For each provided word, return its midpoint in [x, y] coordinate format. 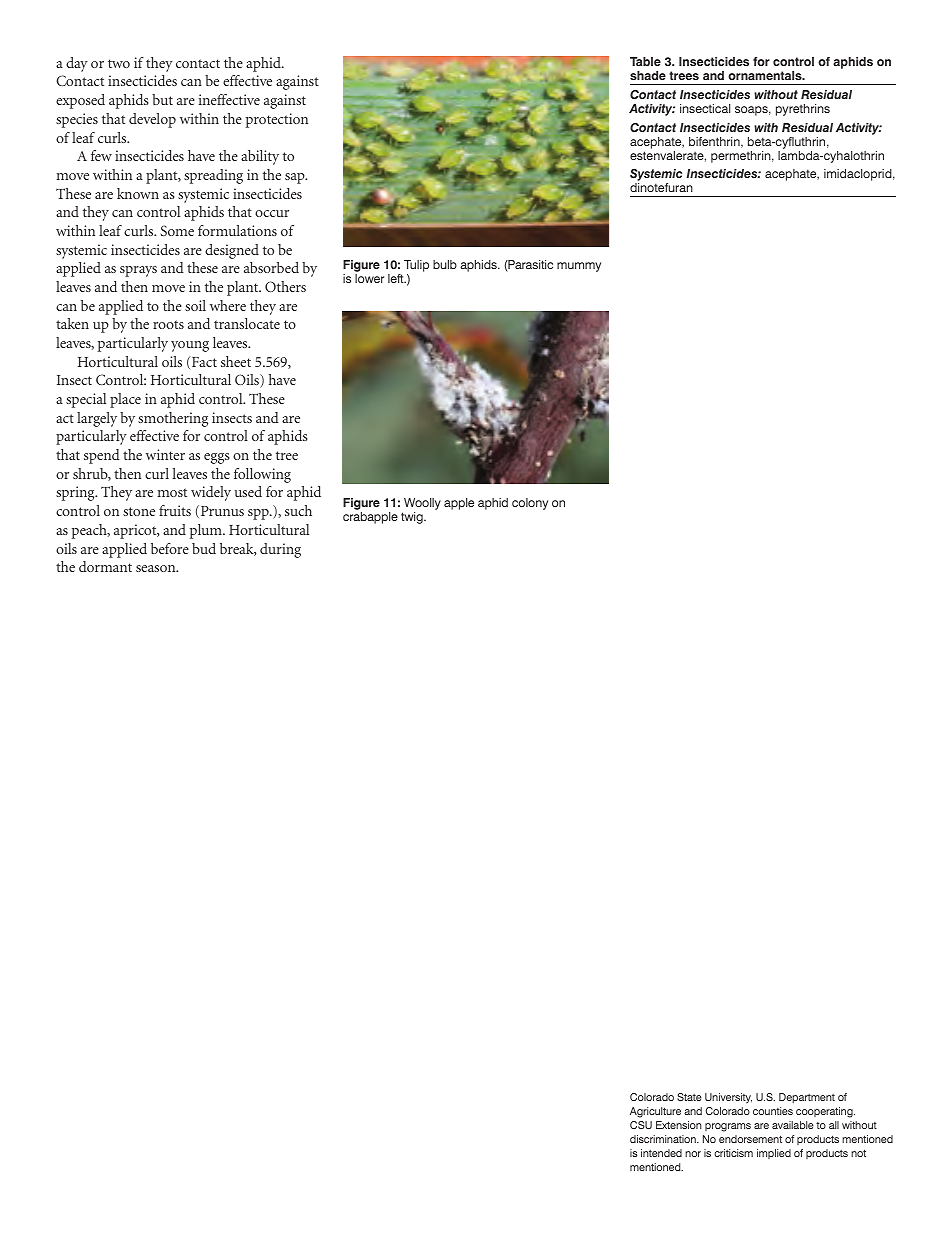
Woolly [421, 505]
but [162, 99]
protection [277, 120]
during [280, 550]
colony [530, 504]
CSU [641, 1125]
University [728, 1098]
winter [165, 454]
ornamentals [766, 75]
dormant [105, 566]
